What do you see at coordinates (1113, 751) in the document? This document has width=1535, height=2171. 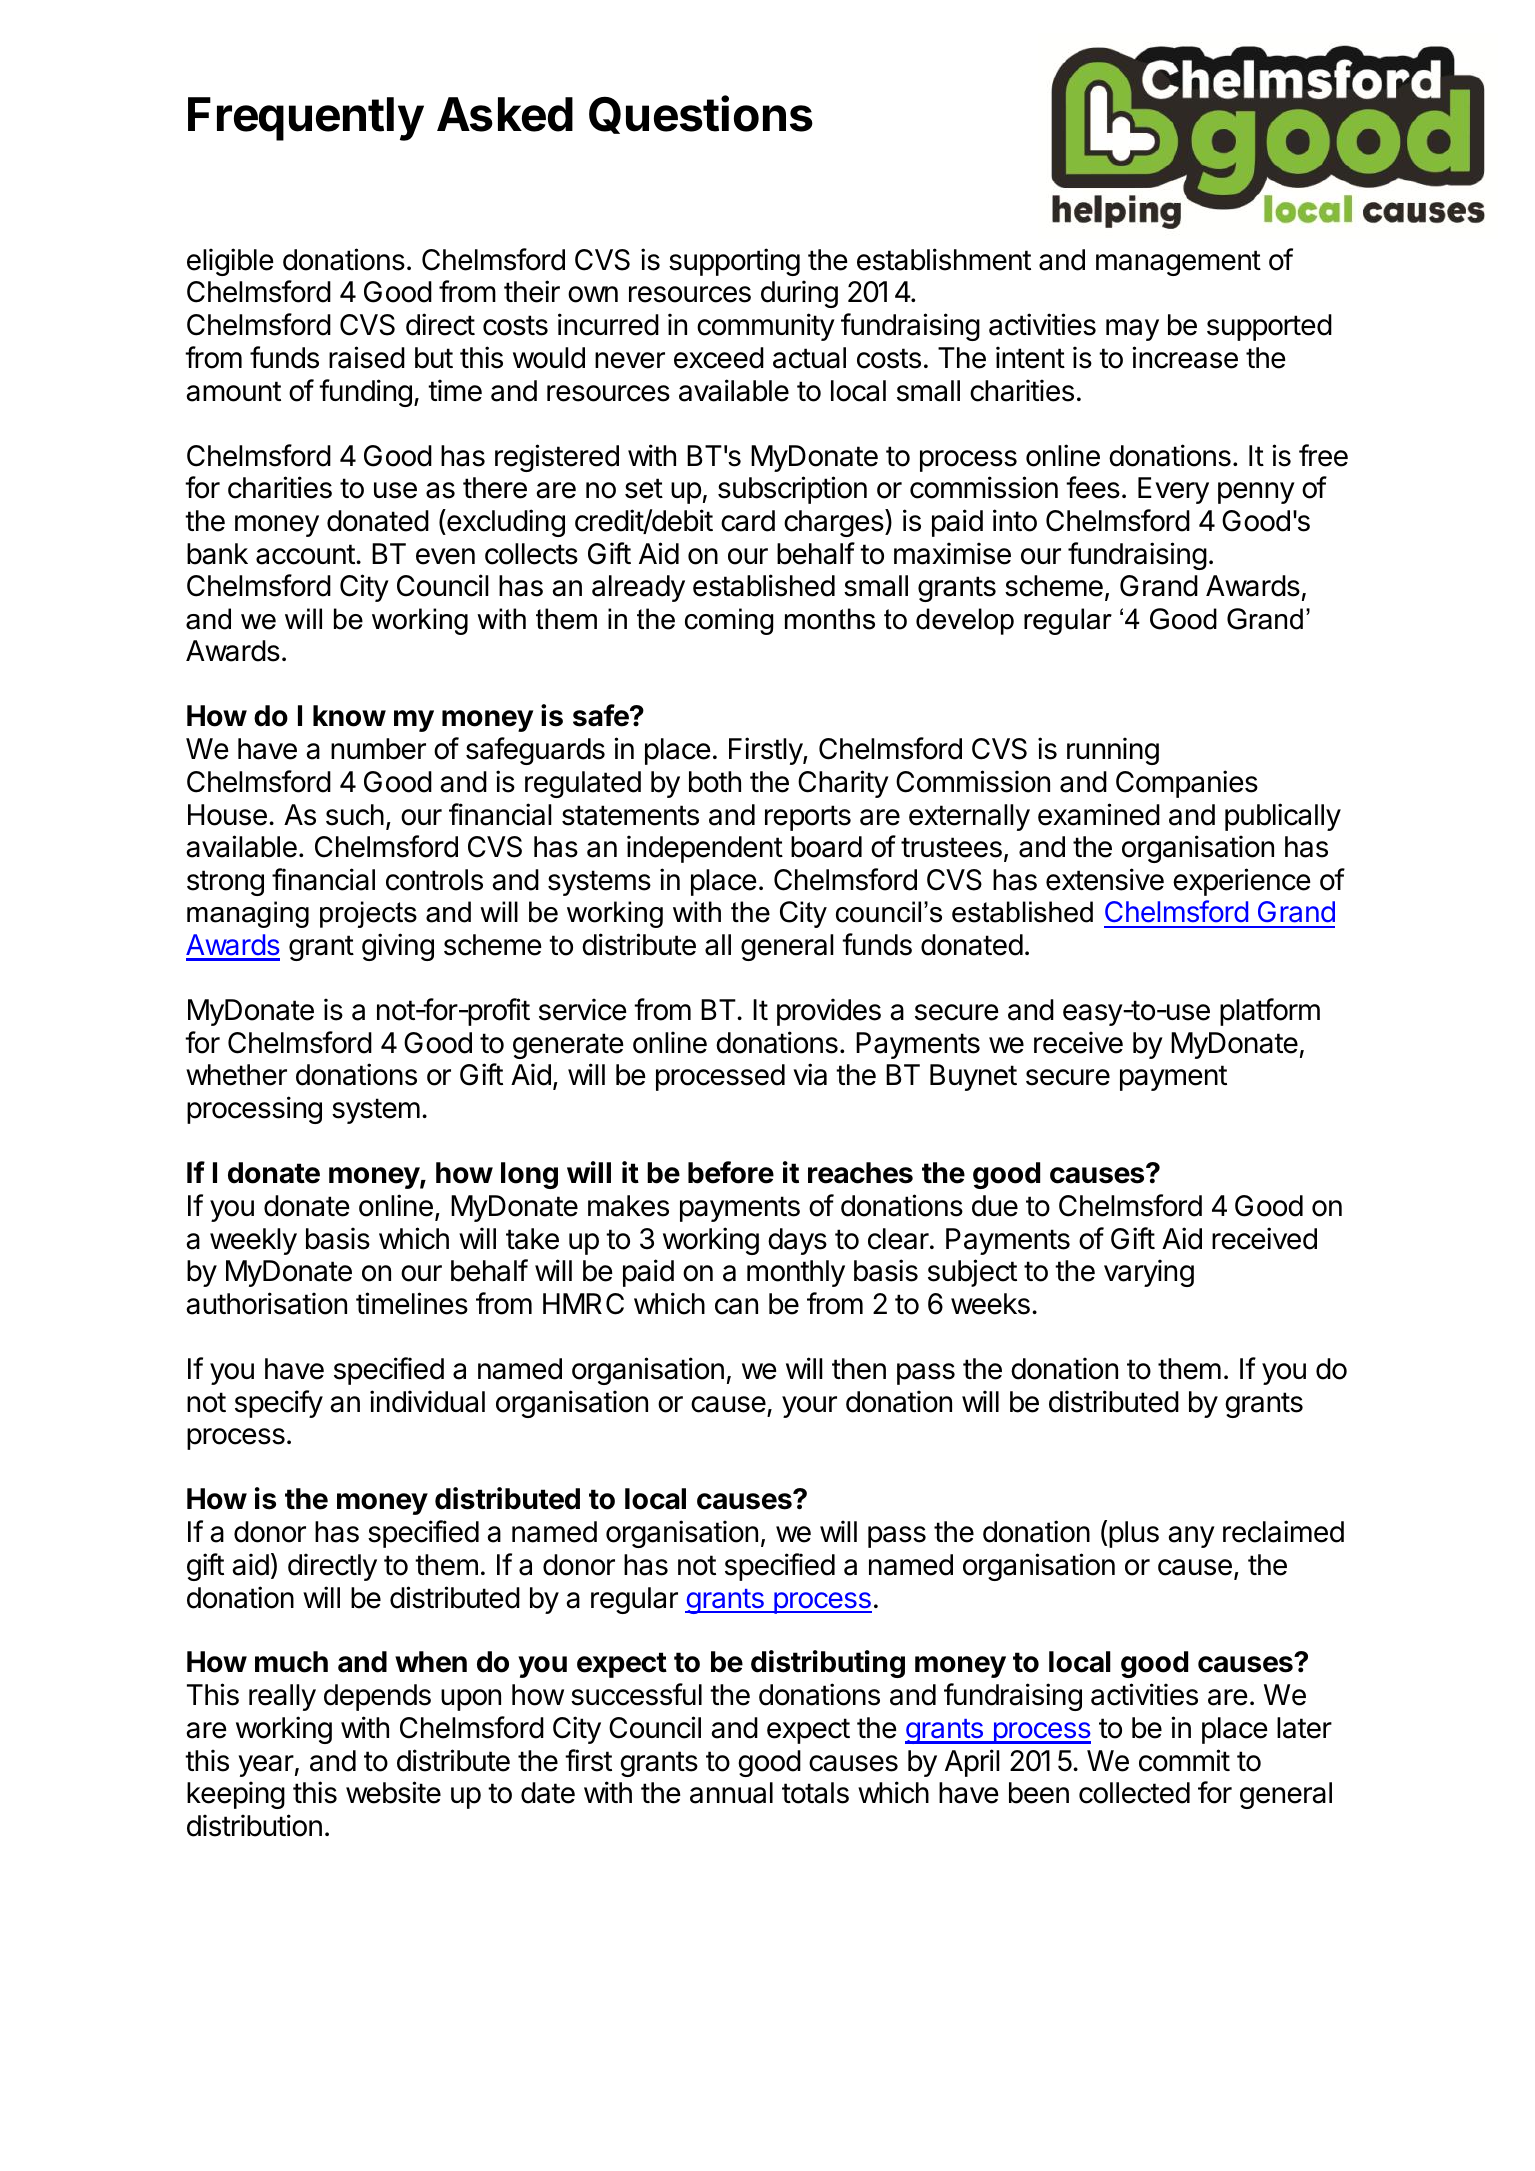 I see `running` at bounding box center [1113, 751].
